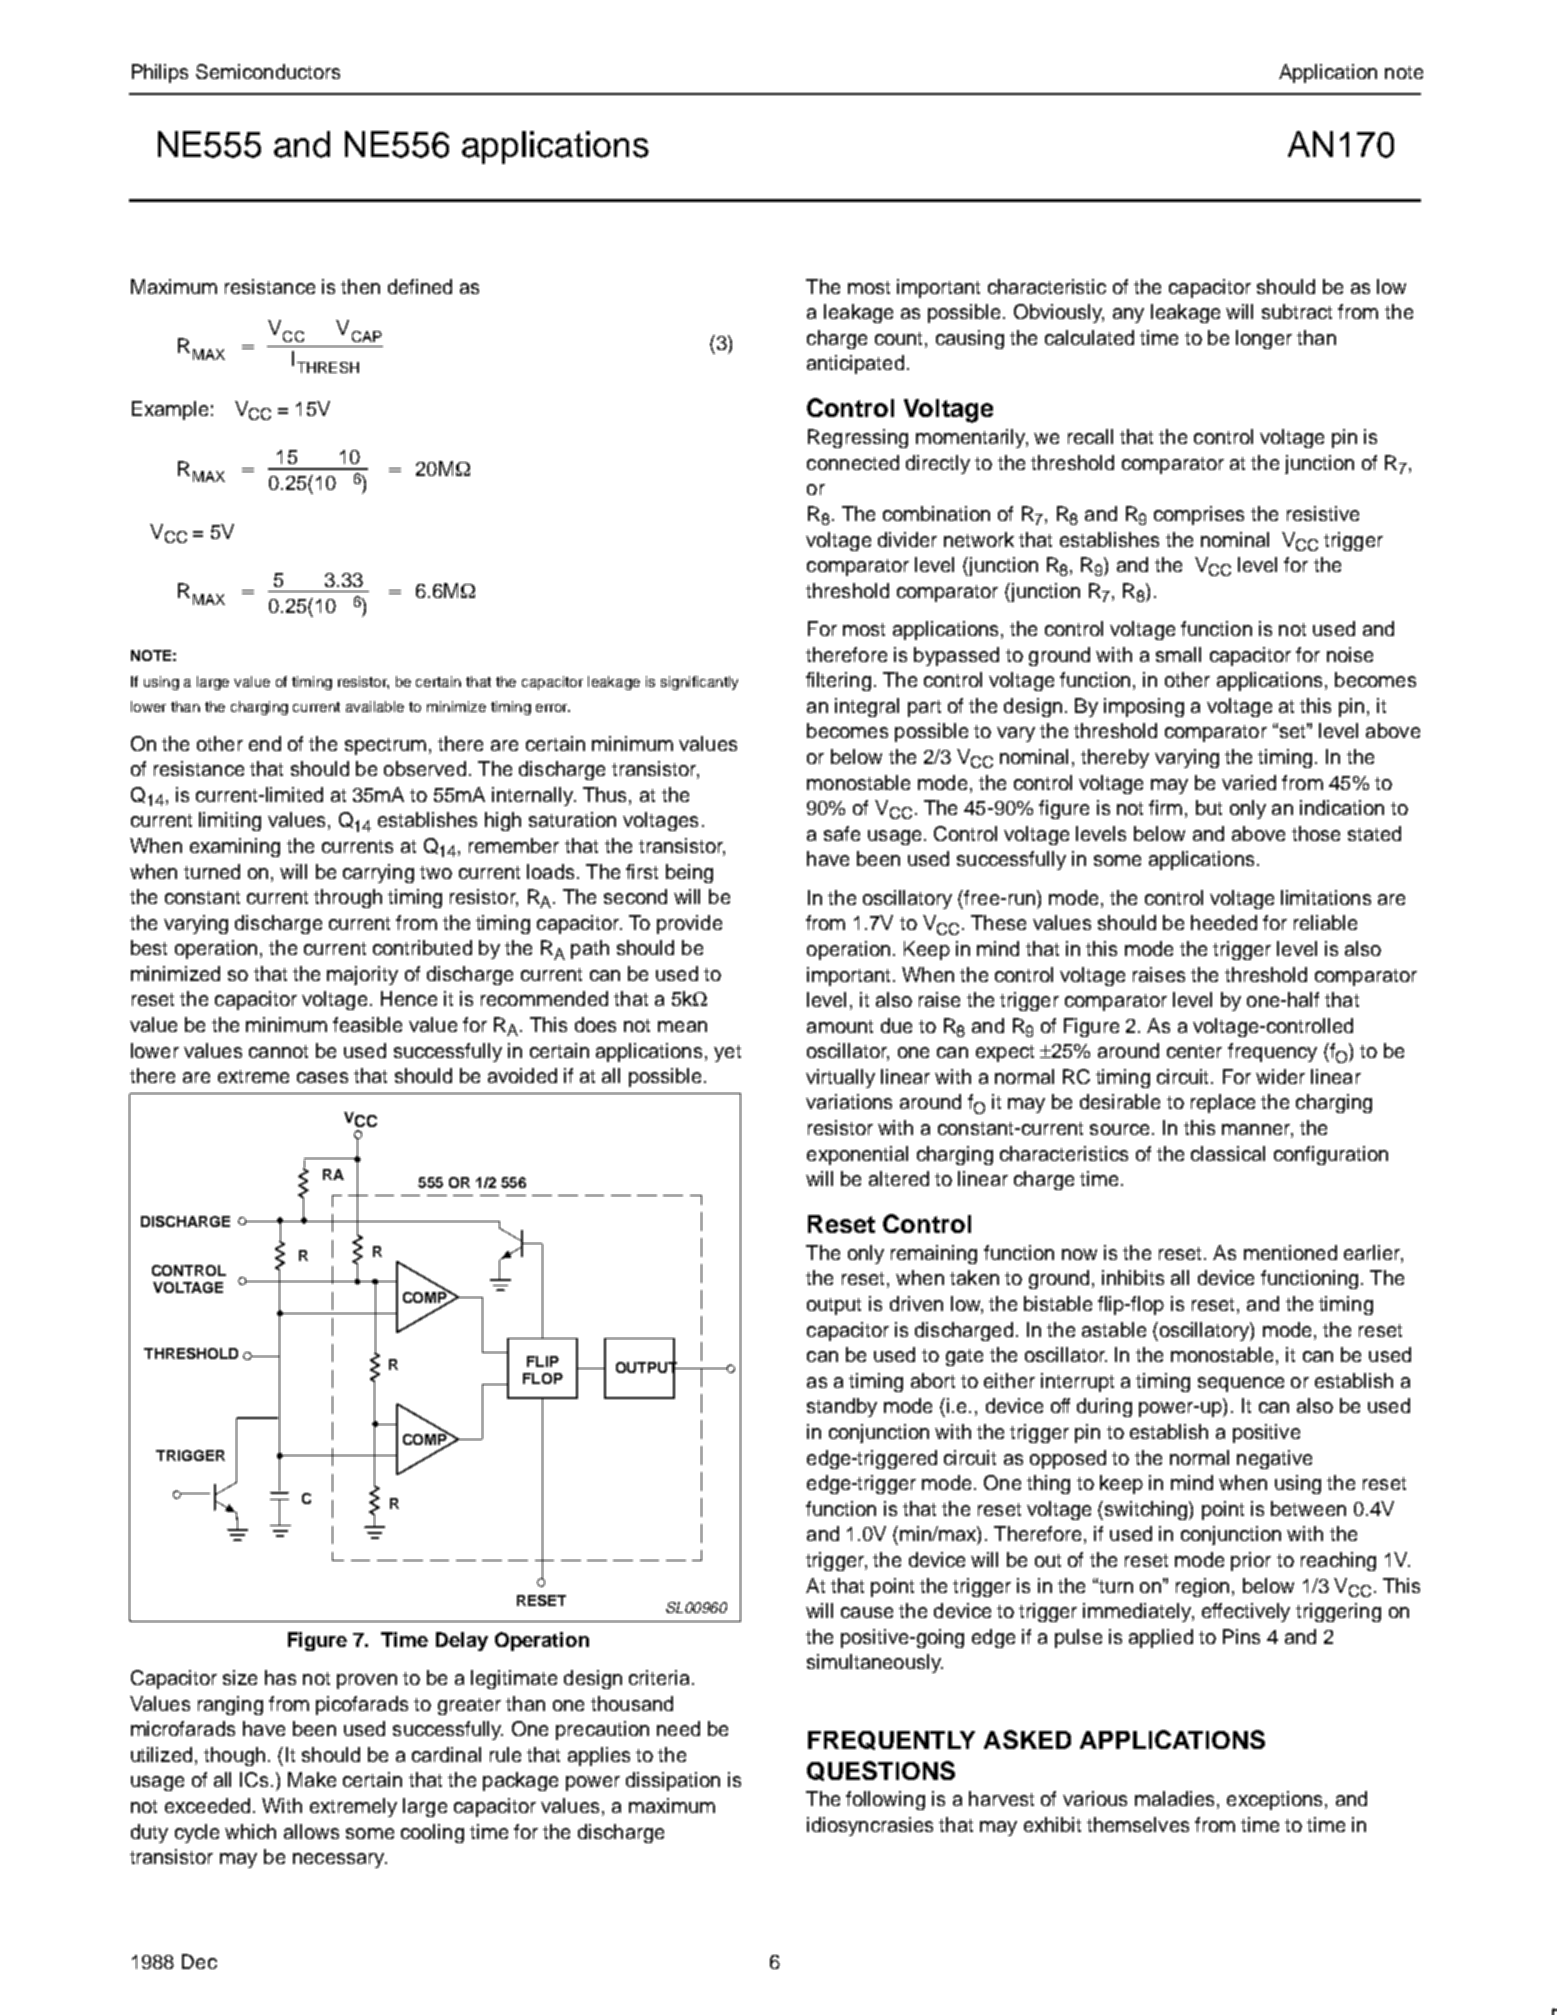 This screenshot has width=1557, height=2015. Describe the element at coordinates (268, 71) in the screenshot. I see `Semiconductors` at that location.
